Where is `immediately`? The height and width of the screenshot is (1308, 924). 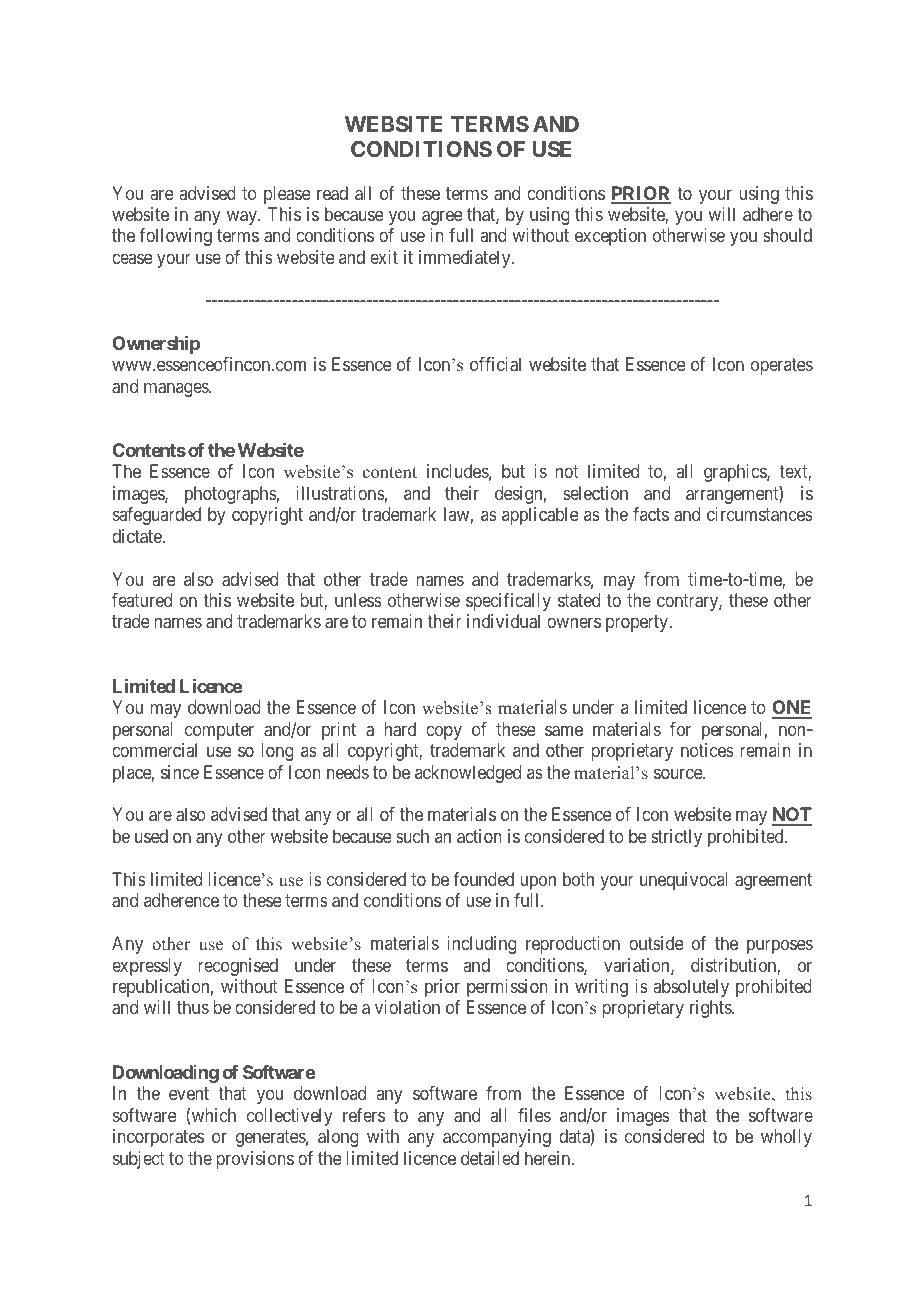 immediately is located at coordinates (466, 259).
